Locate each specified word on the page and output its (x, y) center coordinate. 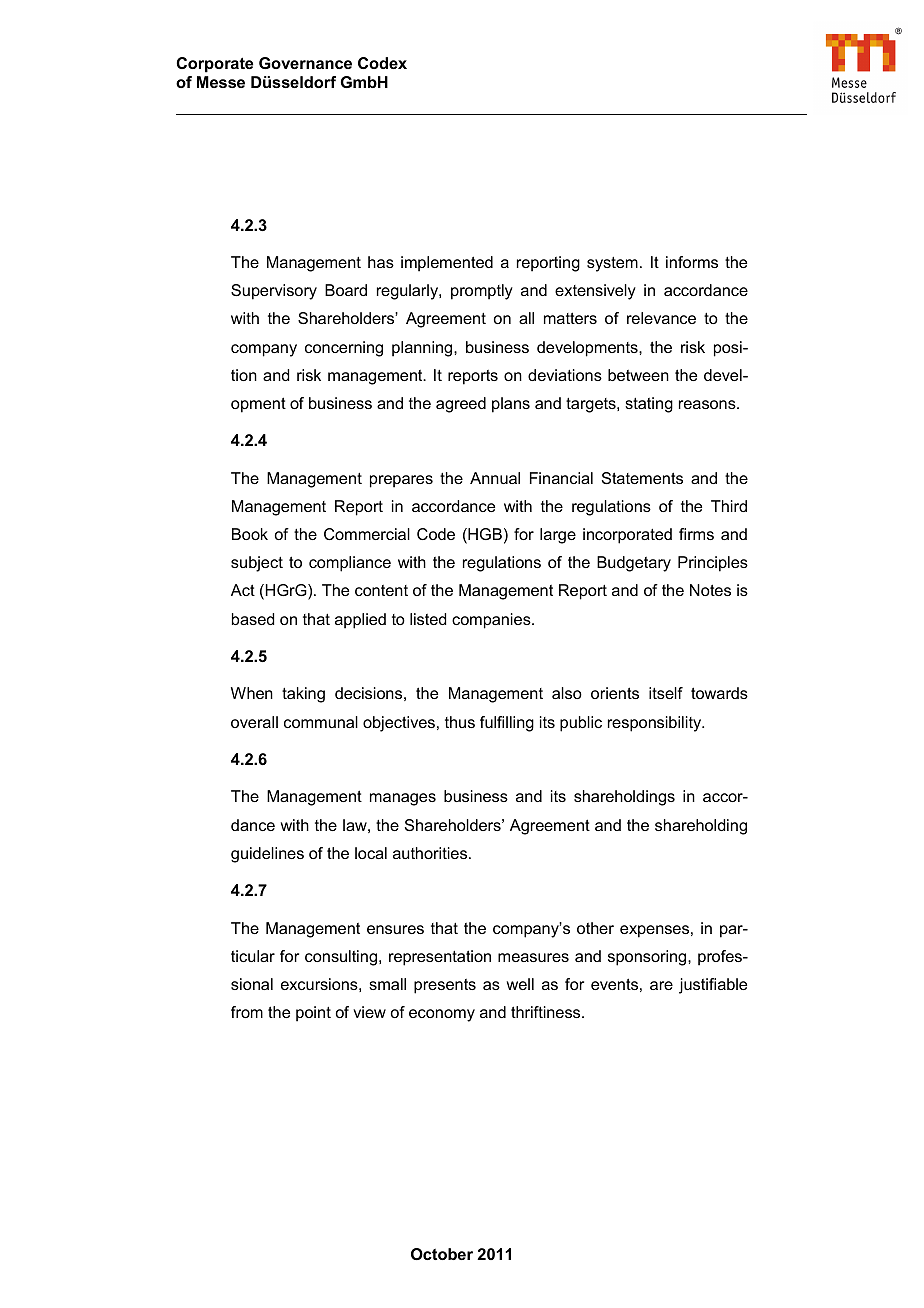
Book (250, 534)
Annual (495, 478)
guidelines (267, 855)
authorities (431, 853)
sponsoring (648, 958)
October (442, 1254)
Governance (305, 63)
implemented (447, 264)
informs (692, 262)
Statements (642, 478)
